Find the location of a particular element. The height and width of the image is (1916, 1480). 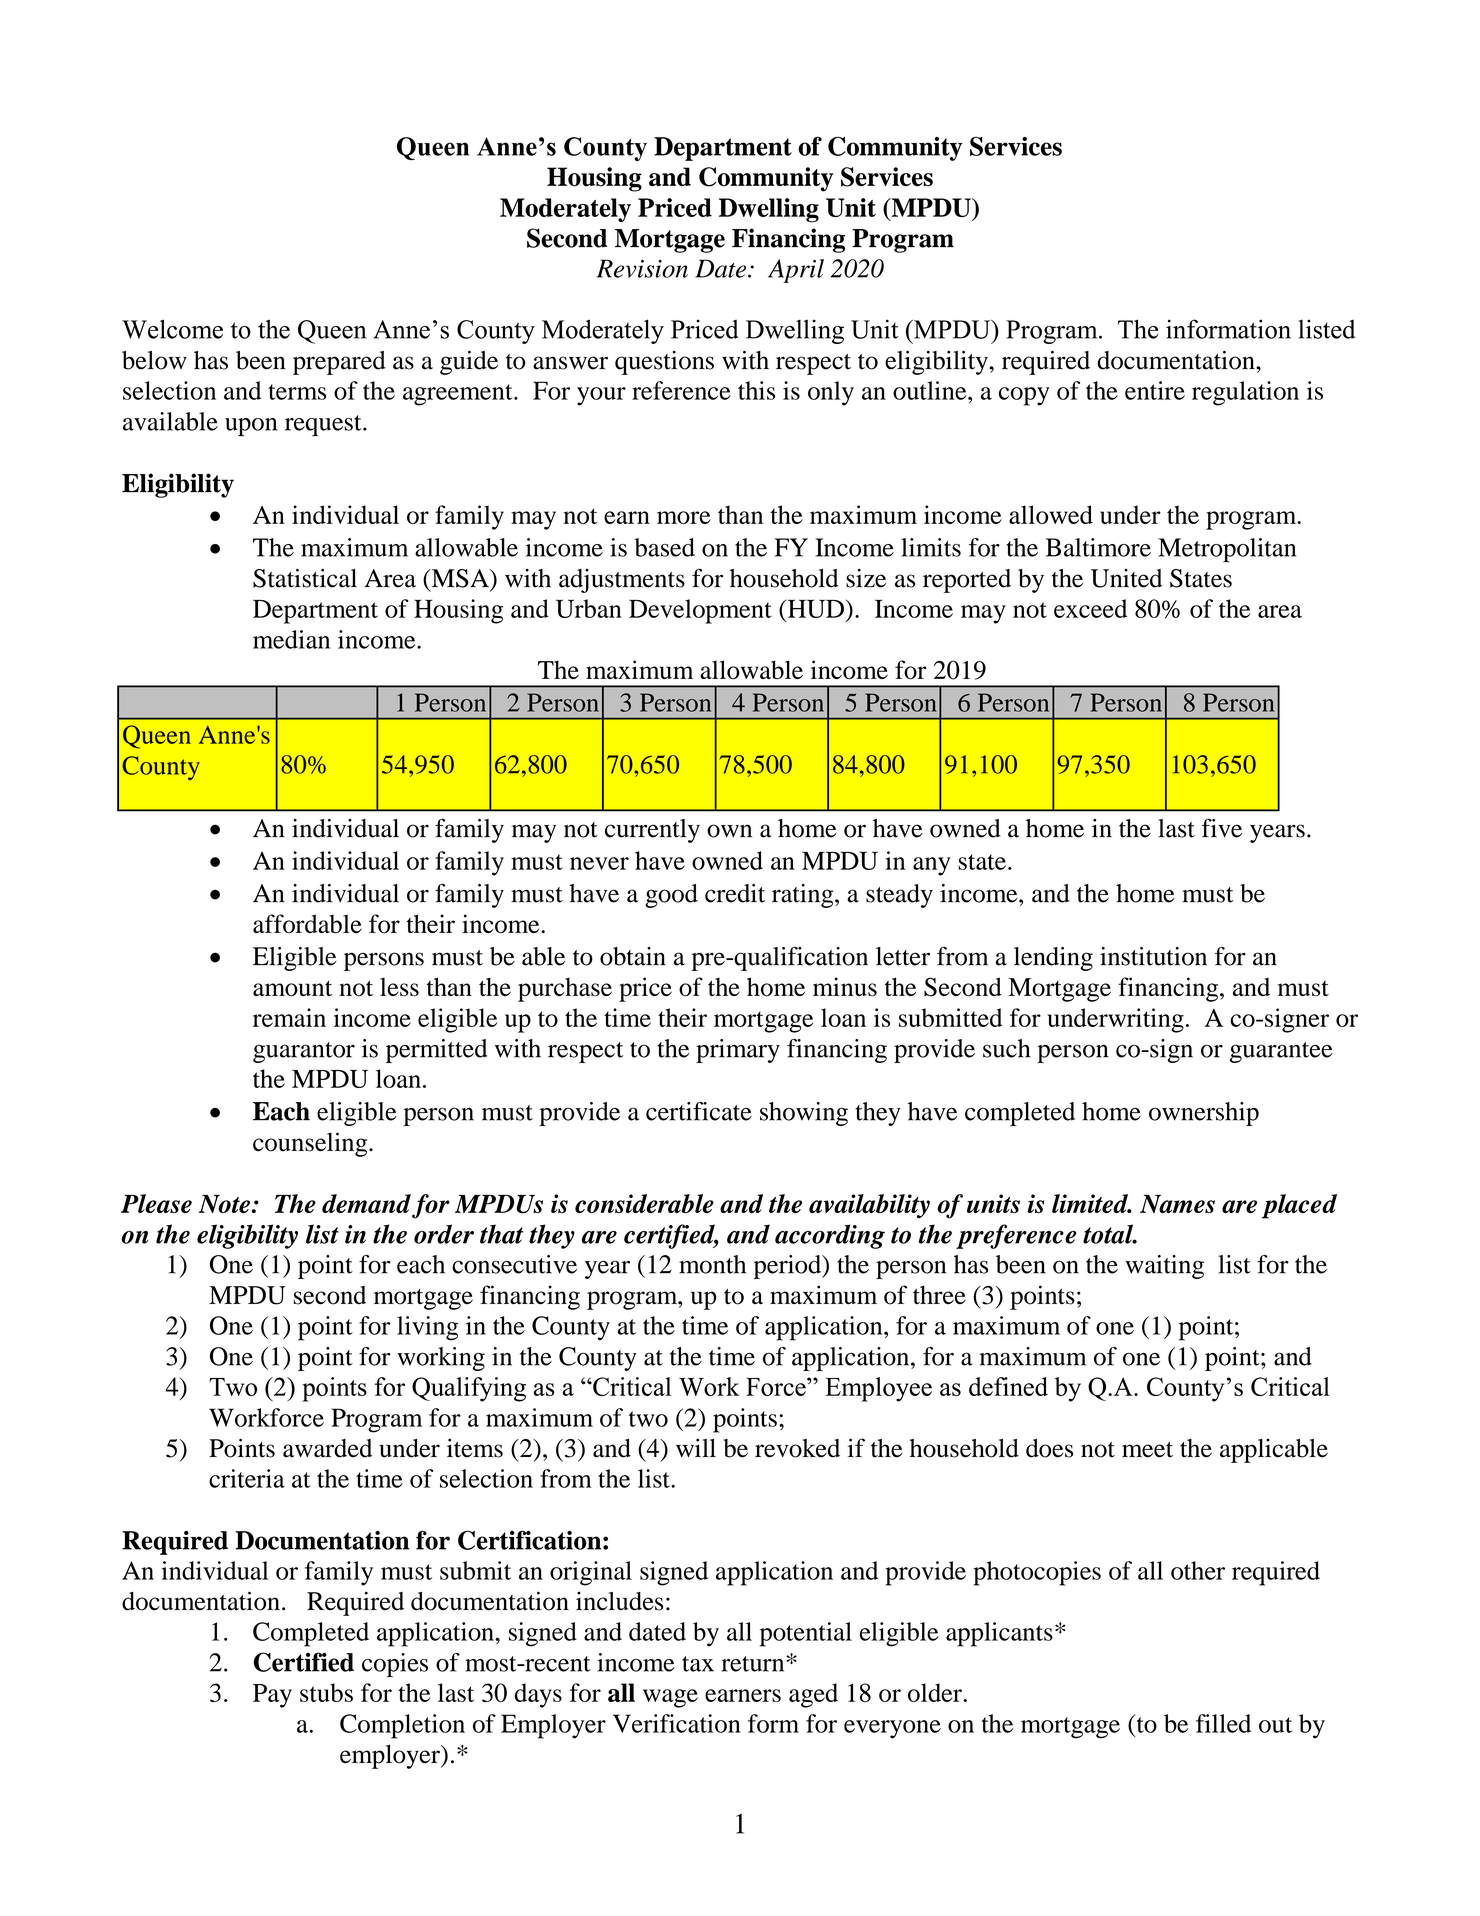

Note is located at coordinates (224, 1204).
